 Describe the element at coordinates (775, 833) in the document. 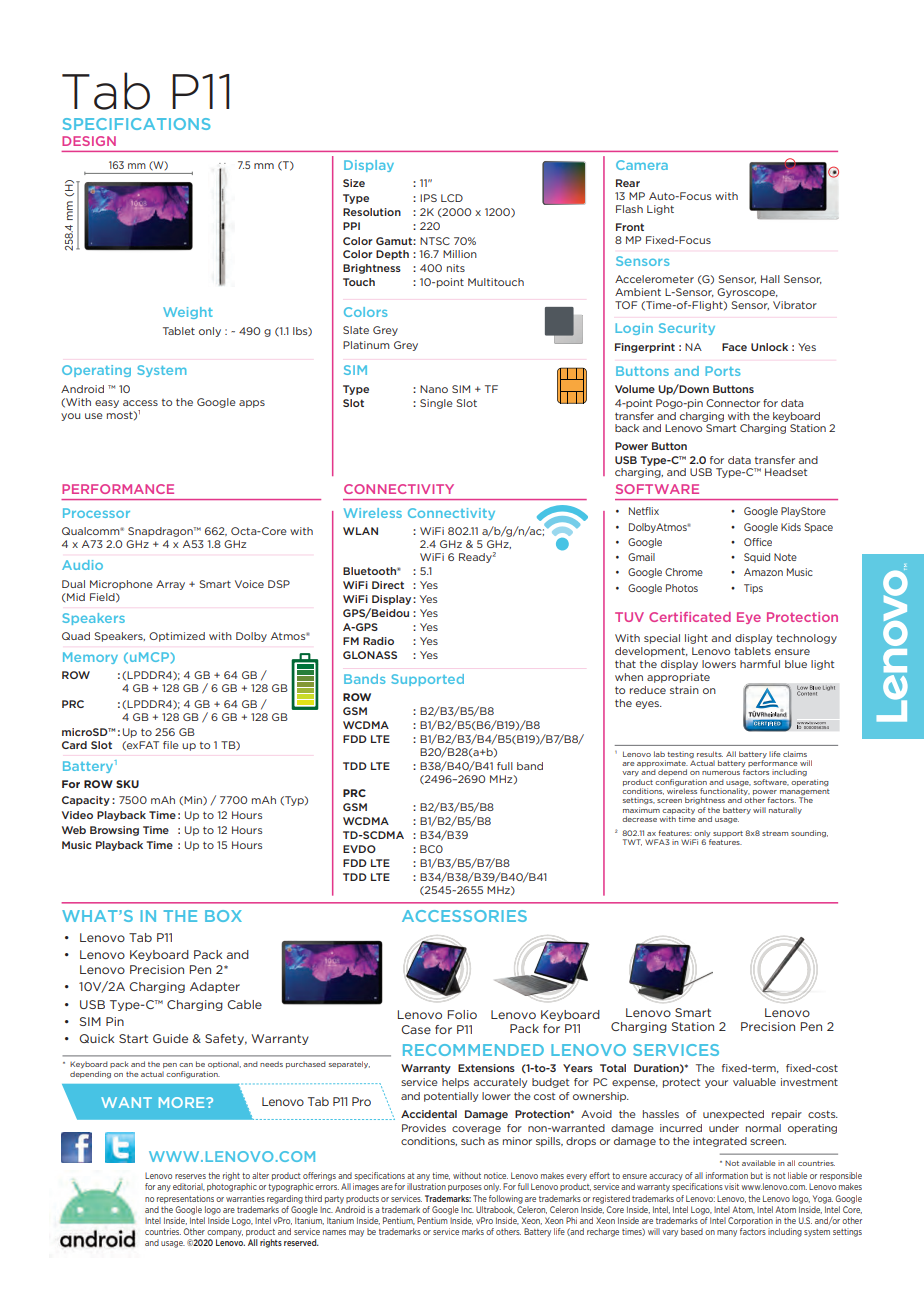

I see `stream` at that location.
